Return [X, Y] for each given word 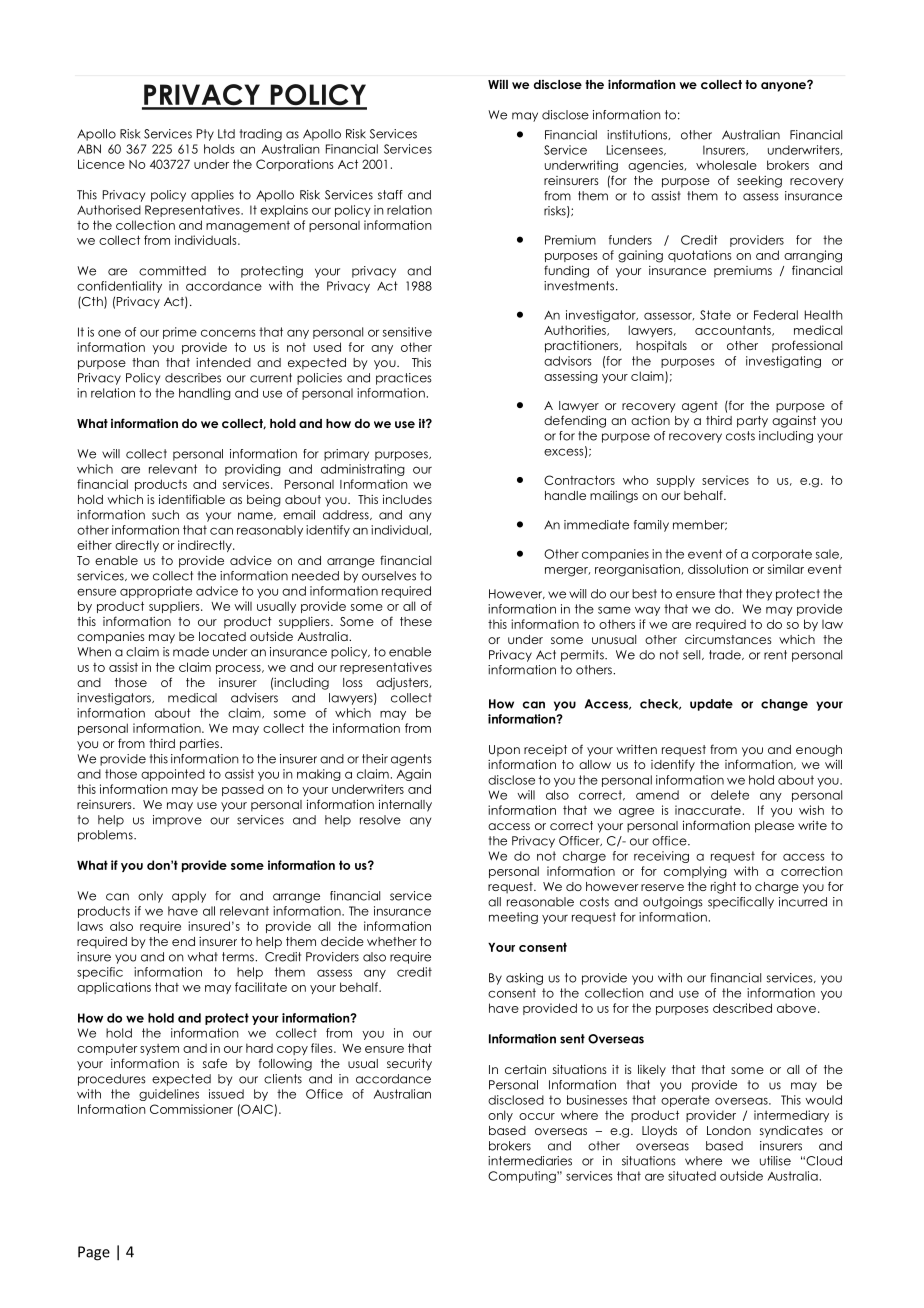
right [723, 888]
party [752, 422]
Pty [205, 135]
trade [726, 655]
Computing [523, 1177]
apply [189, 897]
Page [94, 1253]
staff [390, 195]
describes [193, 378]
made [191, 652]
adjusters [403, 684]
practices [404, 379]
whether [392, 941]
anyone [784, 86]
